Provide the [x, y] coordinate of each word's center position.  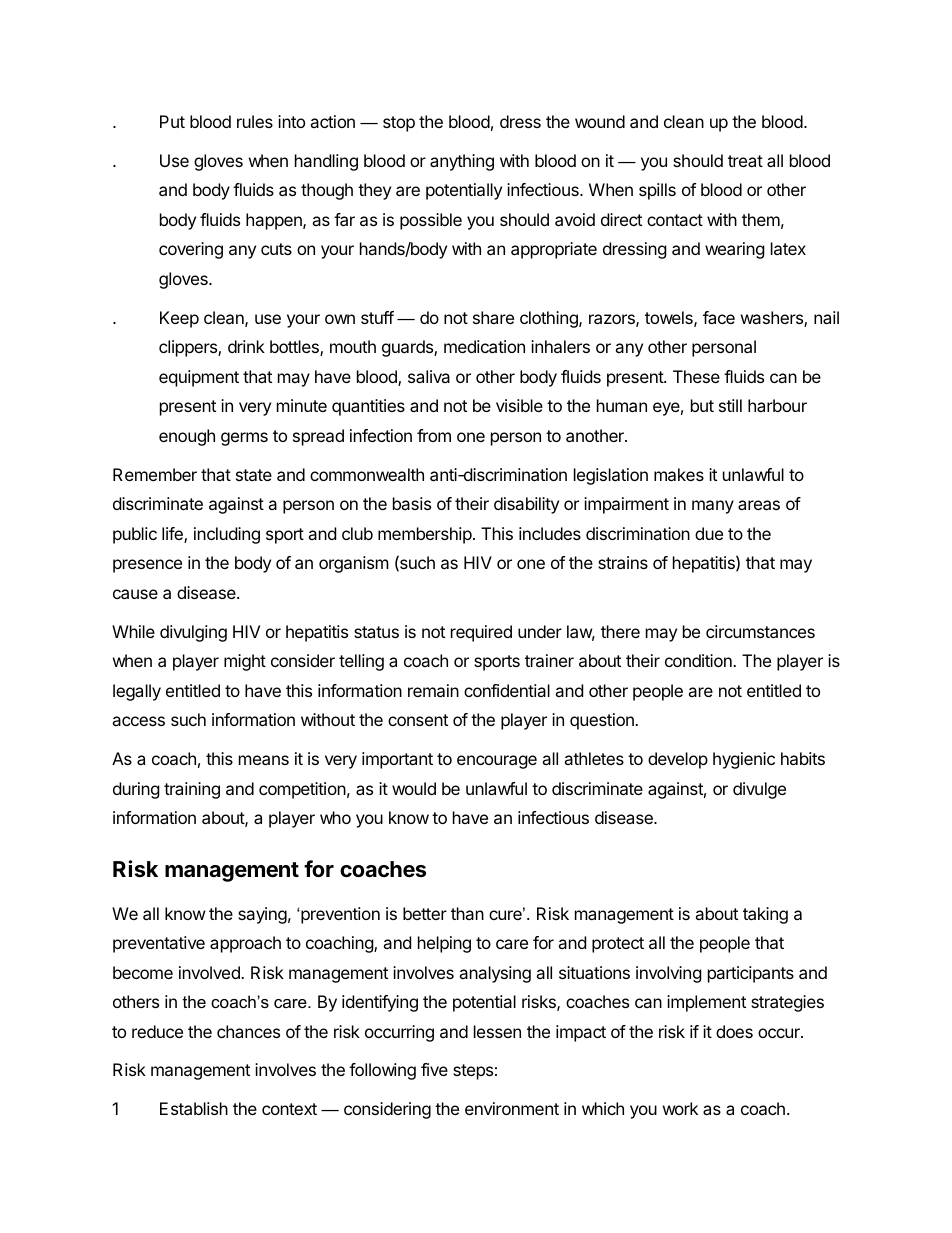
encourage [497, 762]
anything [462, 162]
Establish [194, 1108]
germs [244, 439]
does [734, 1031]
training [192, 790]
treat [745, 161]
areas [759, 505]
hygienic [744, 760]
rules [255, 121]
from [434, 435]
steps [473, 1072]
